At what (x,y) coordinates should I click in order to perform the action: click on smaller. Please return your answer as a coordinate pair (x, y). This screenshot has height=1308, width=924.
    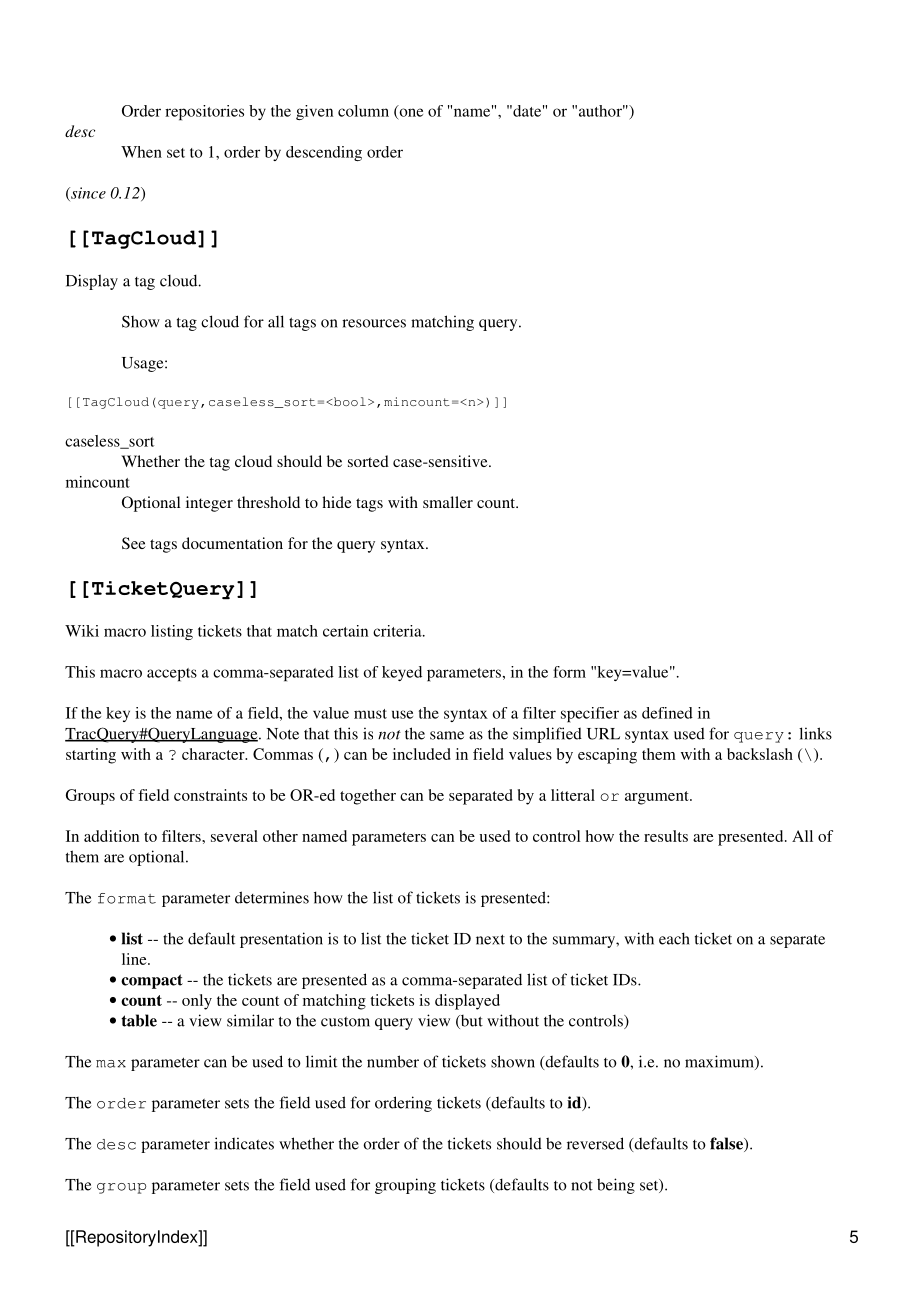
    Looking at the image, I should click on (448, 502).
